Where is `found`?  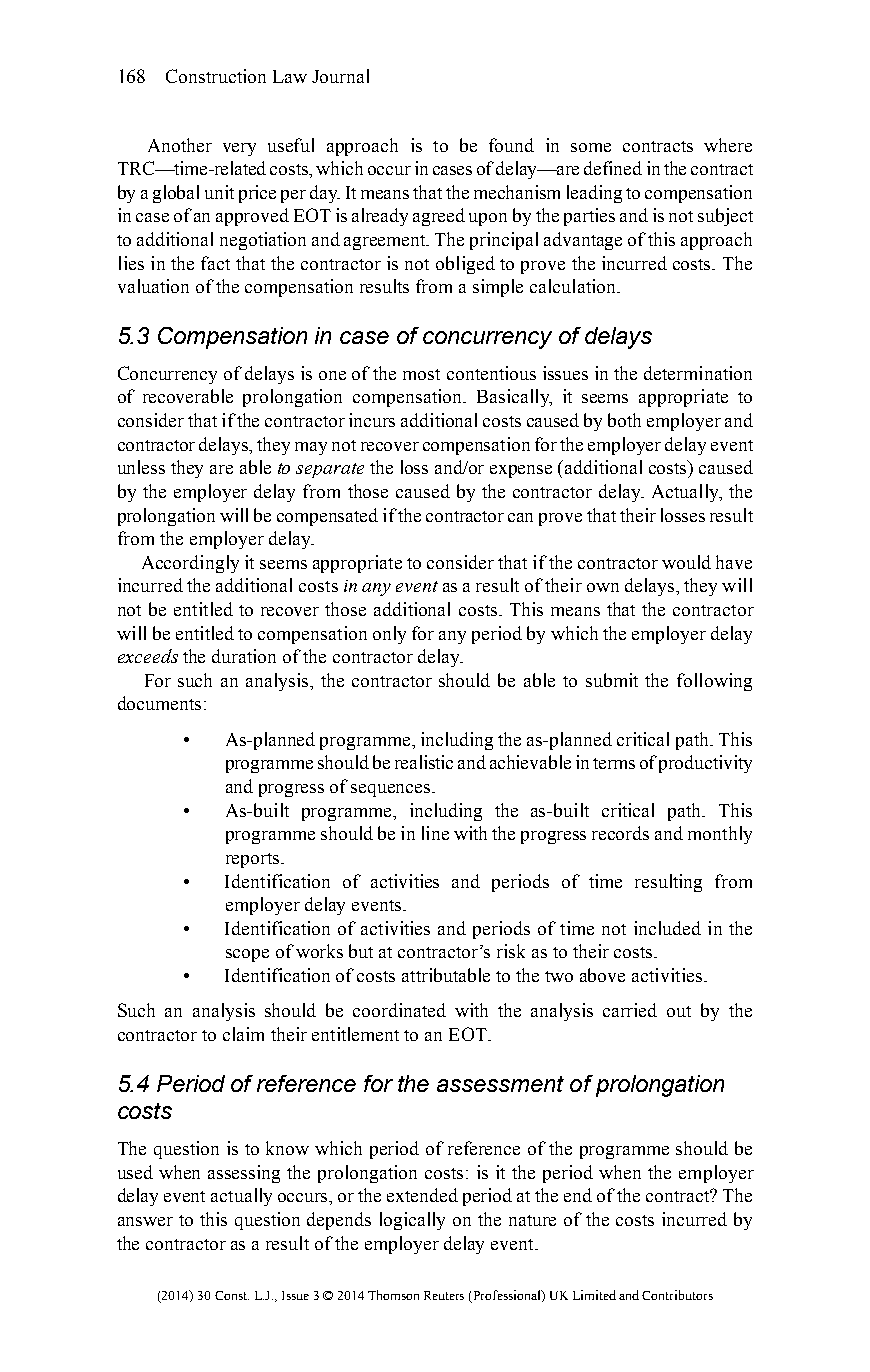 found is located at coordinates (511, 145).
